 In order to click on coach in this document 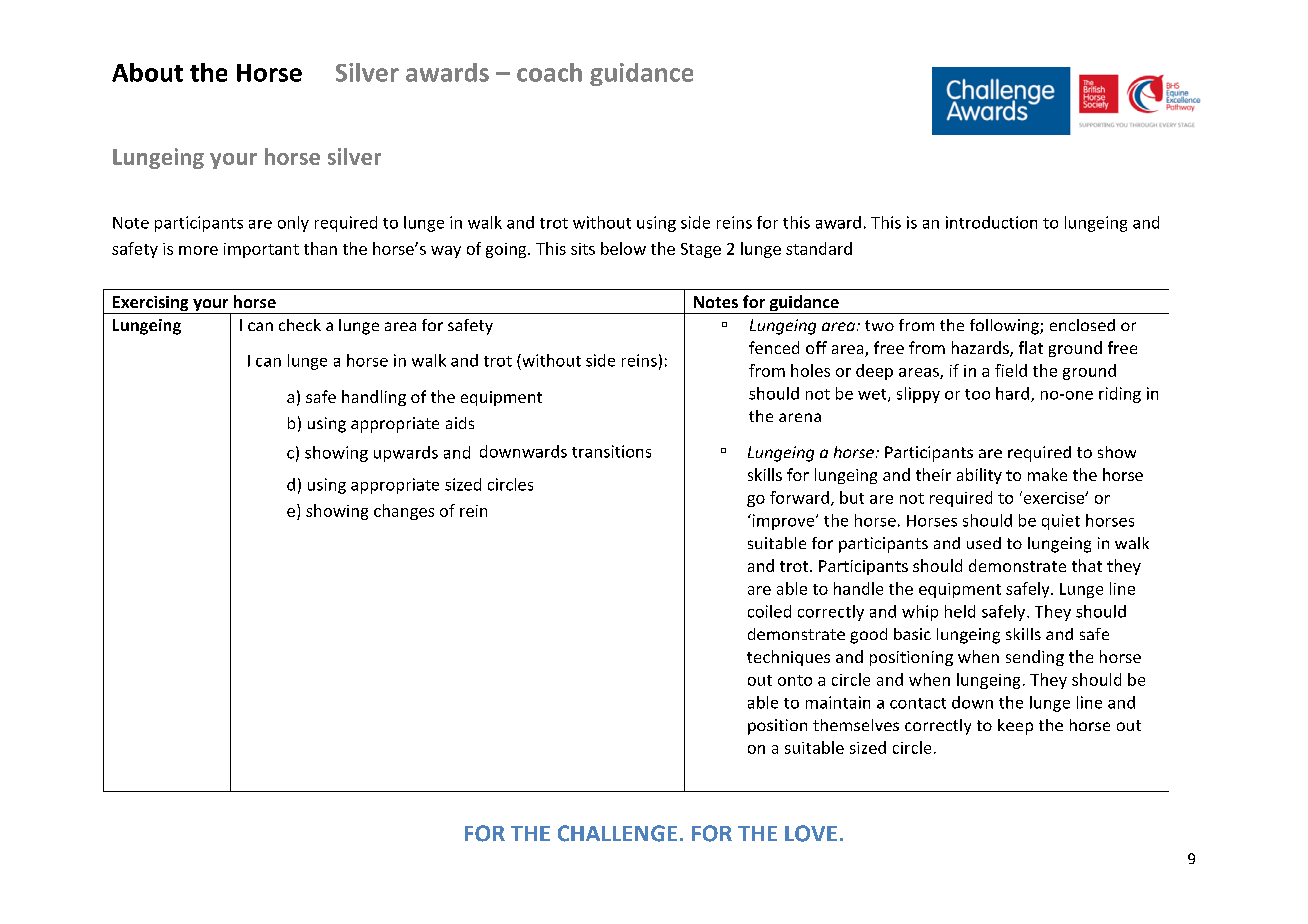, I will do `click(549, 72)`.
